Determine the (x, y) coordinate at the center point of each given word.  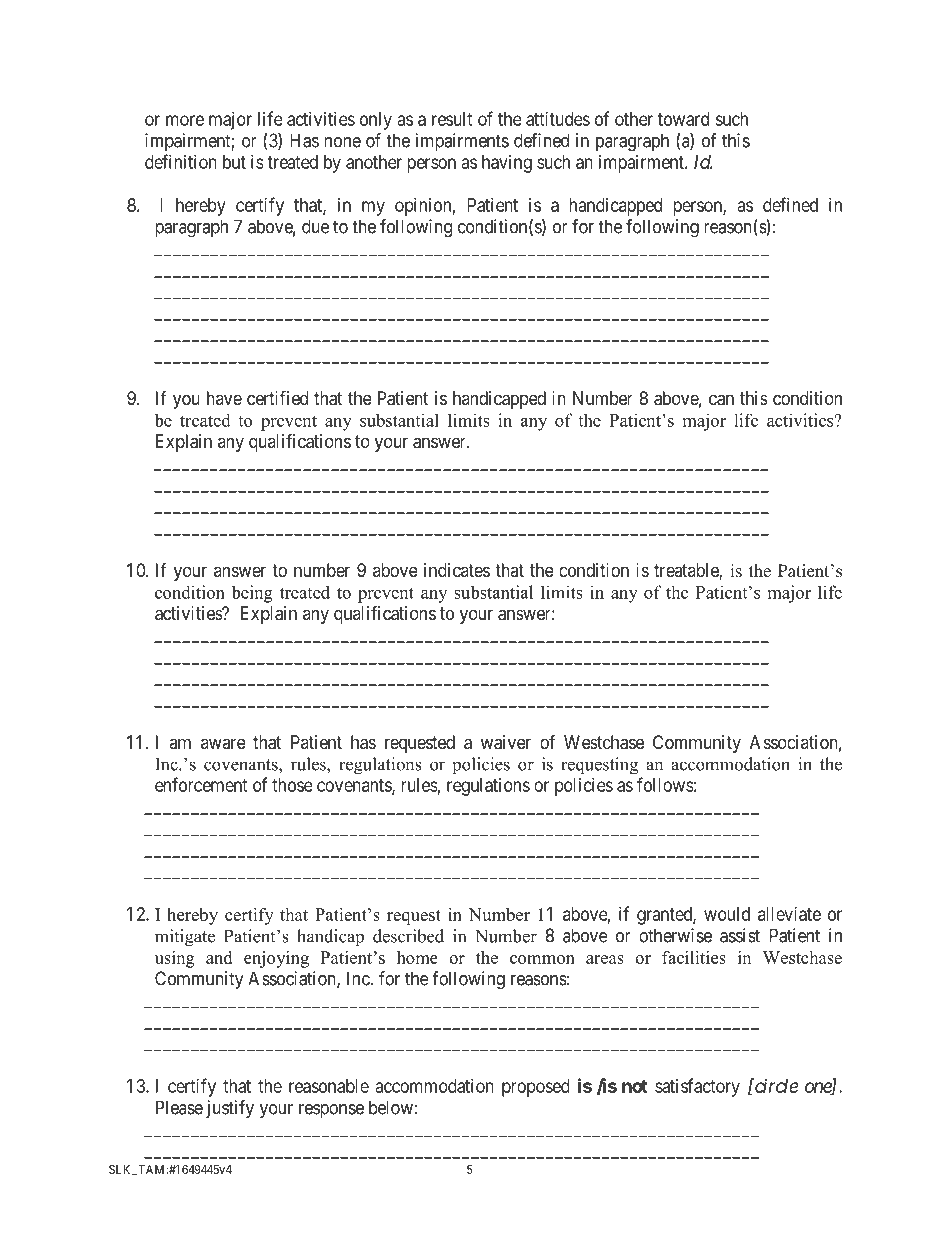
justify (230, 1109)
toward (683, 119)
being (252, 594)
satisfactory (697, 1087)
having (507, 164)
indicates (457, 570)
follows (665, 784)
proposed (536, 1088)
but (234, 162)
